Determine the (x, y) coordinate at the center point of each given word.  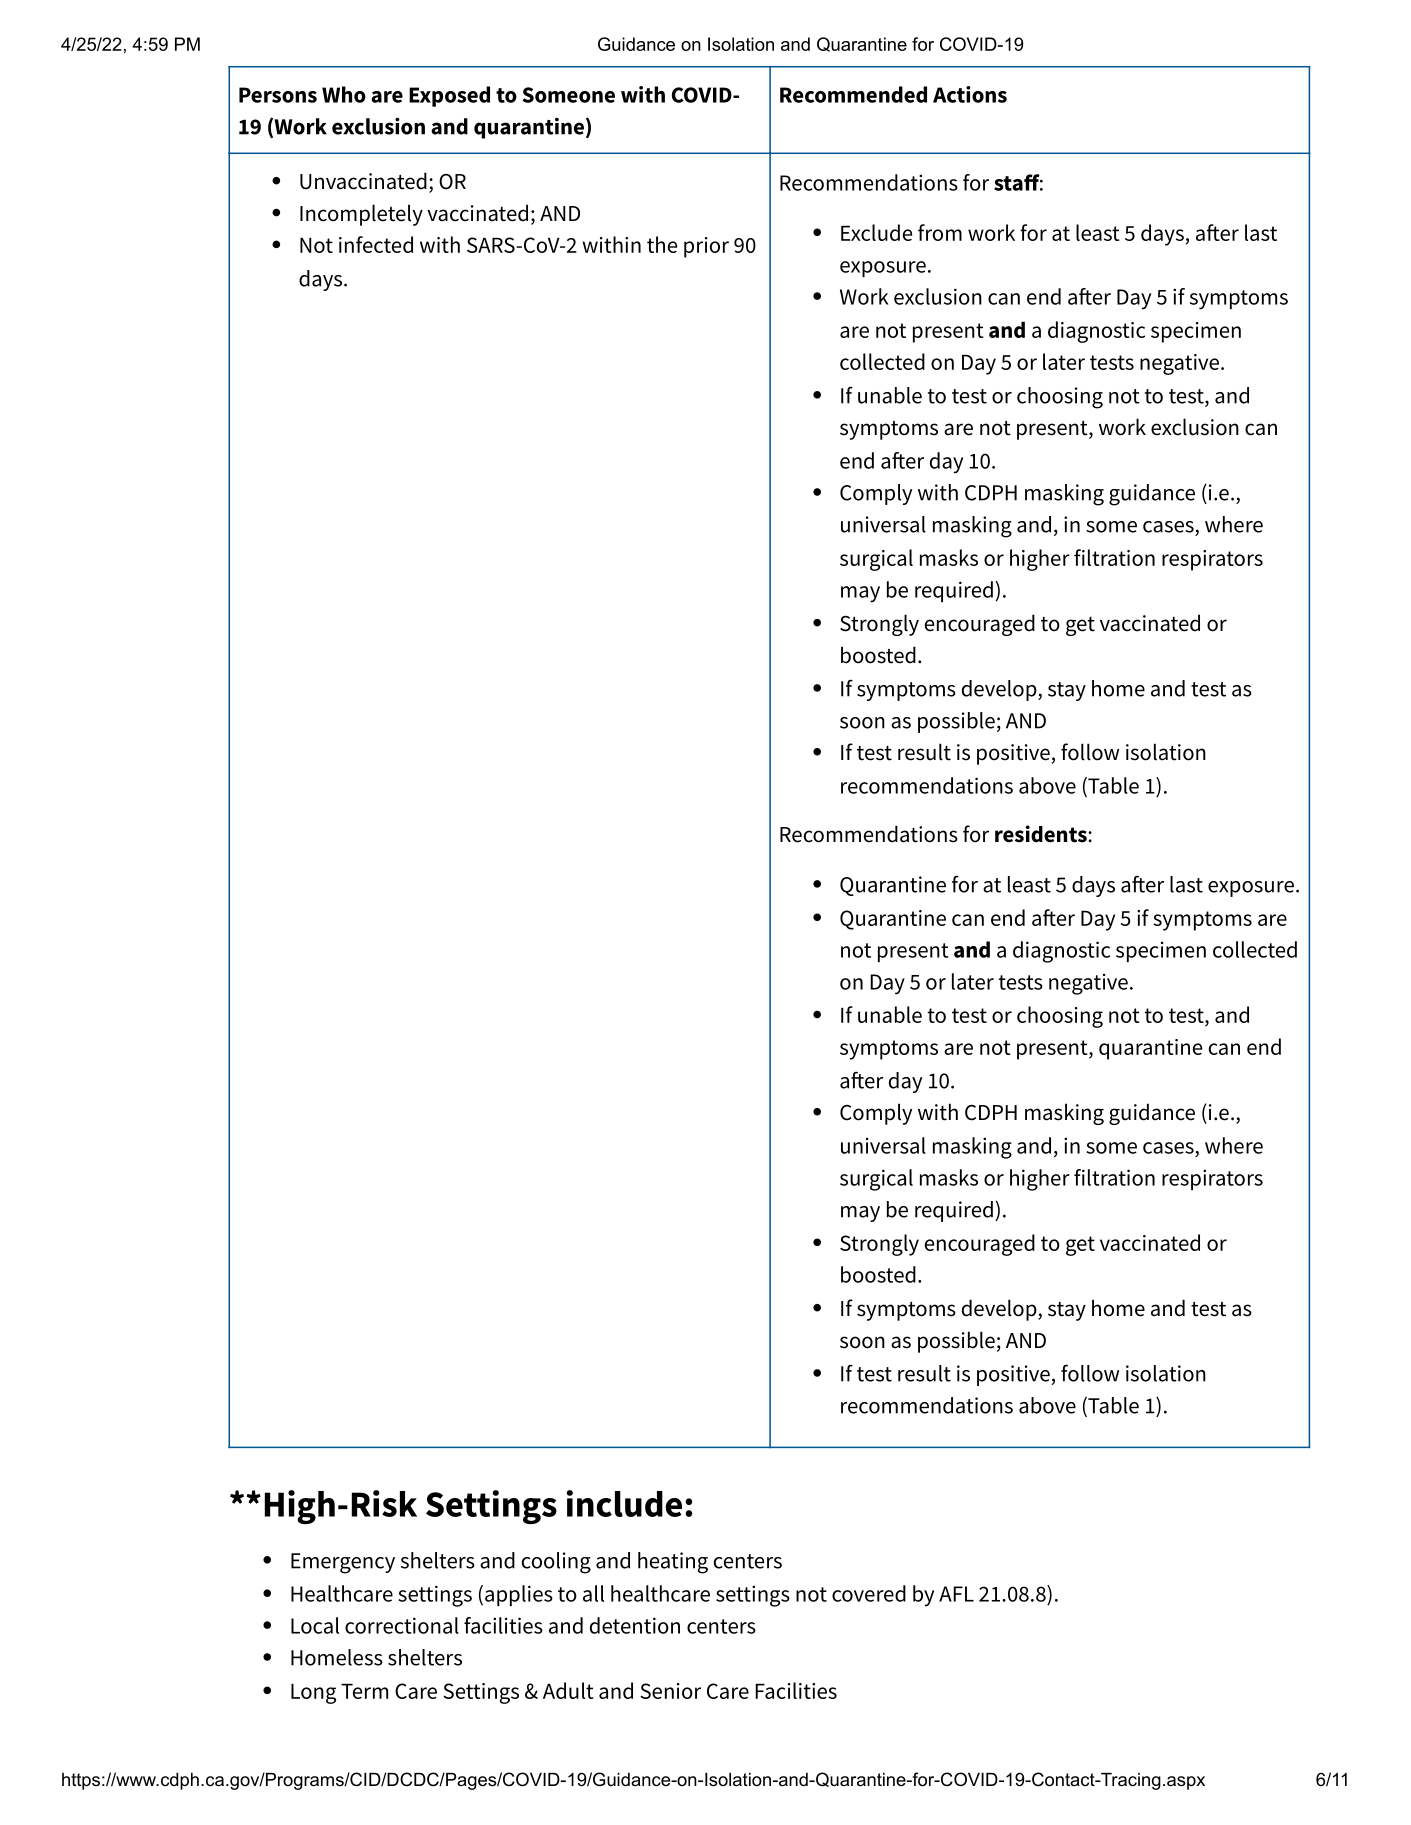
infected (376, 244)
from (940, 232)
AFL (956, 1594)
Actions (970, 94)
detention (635, 1625)
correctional (402, 1625)
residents (1042, 834)
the (662, 244)
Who (344, 94)
